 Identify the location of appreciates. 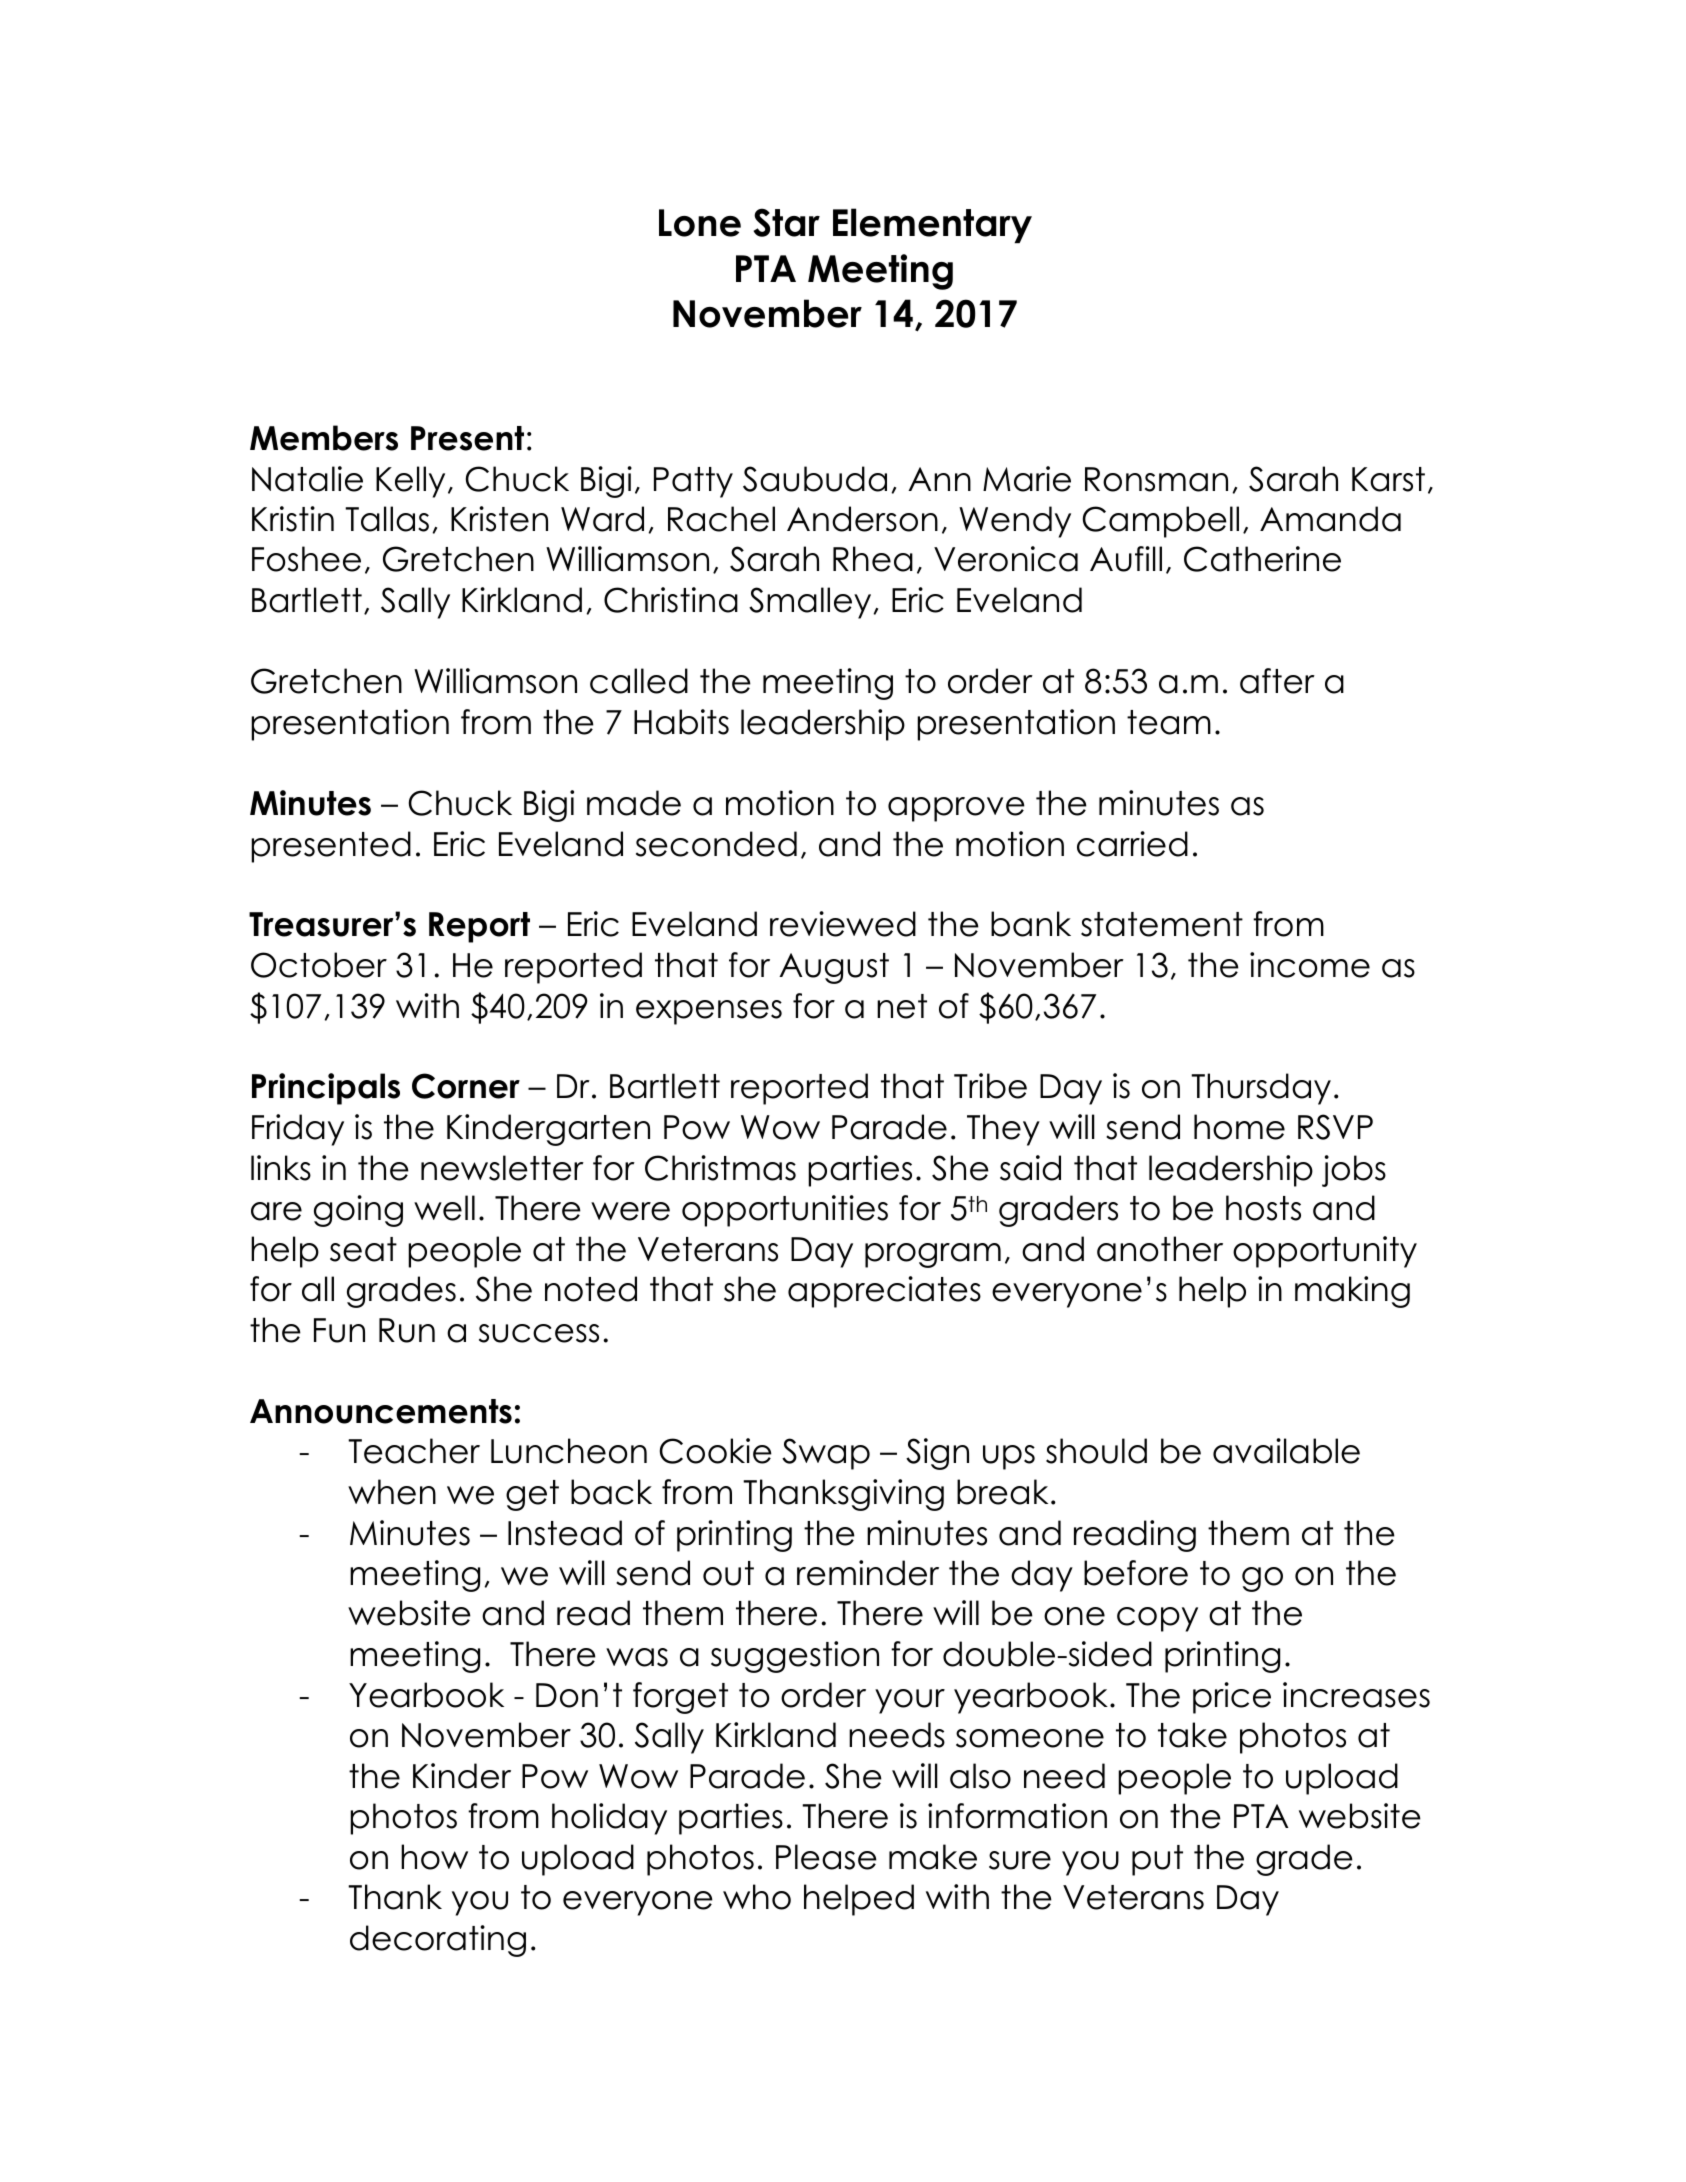
(884, 1292).
